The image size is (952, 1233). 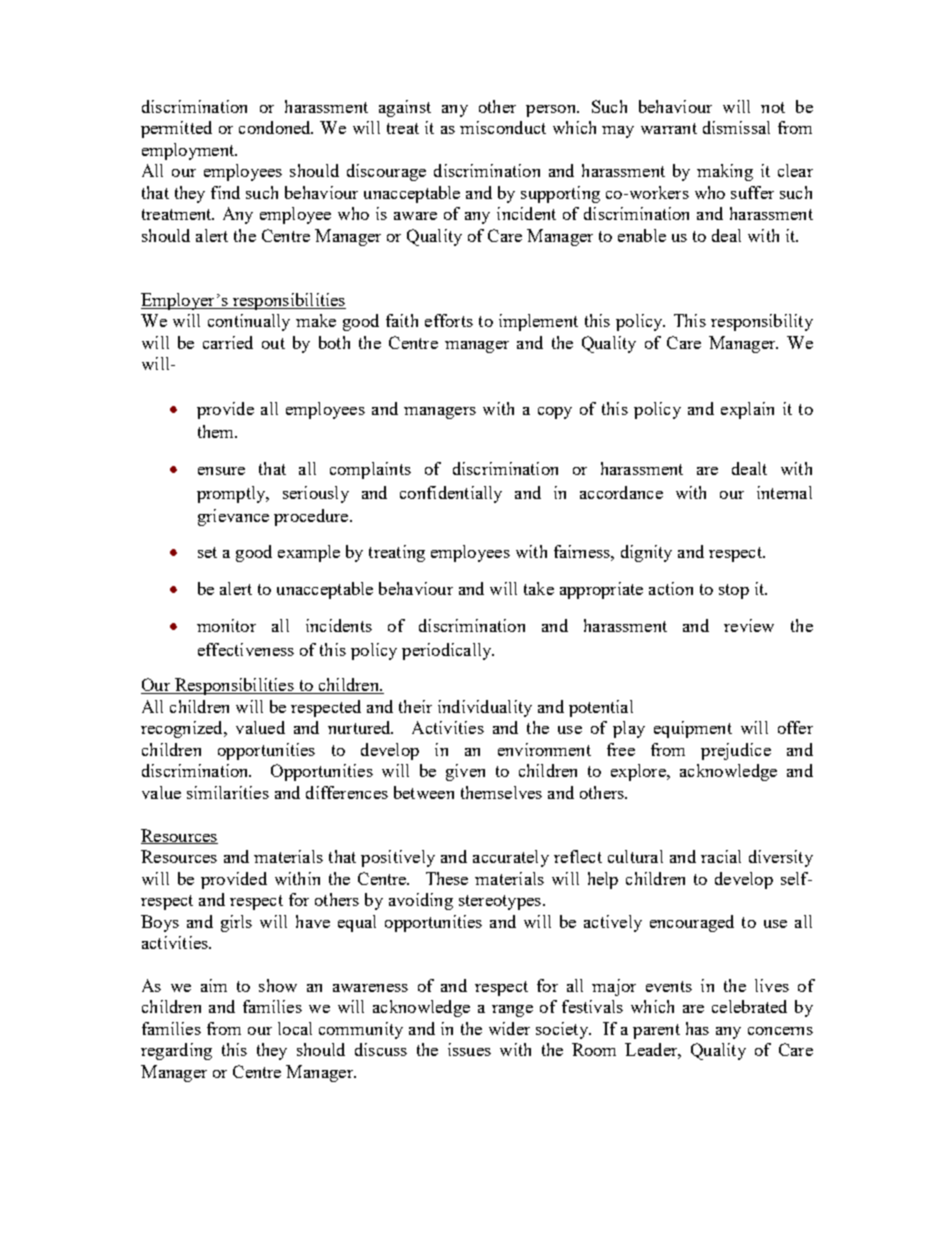 What do you see at coordinates (214, 985) in the screenshot?
I see `aim` at bounding box center [214, 985].
